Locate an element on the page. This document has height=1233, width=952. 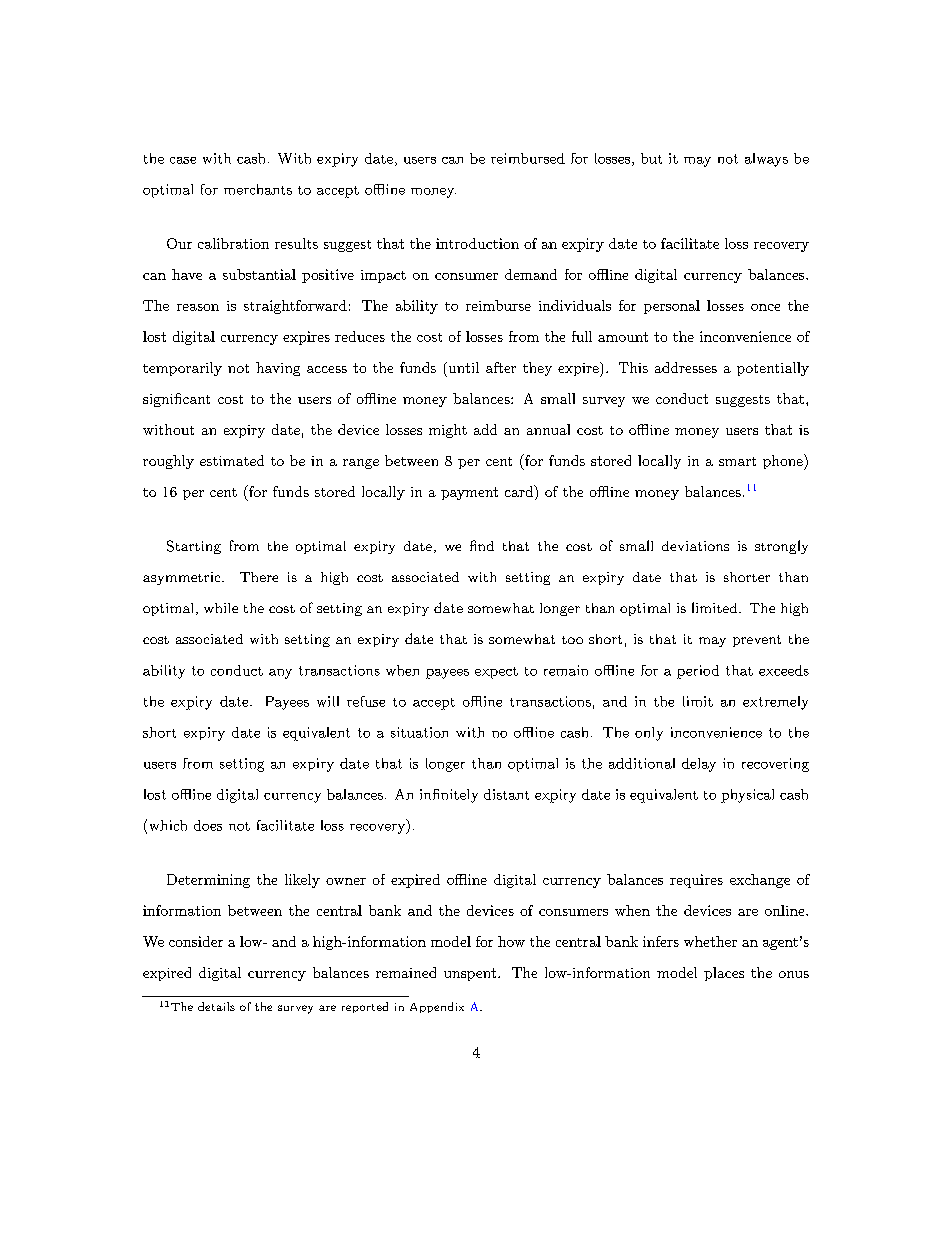
addresses is located at coordinates (686, 367).
